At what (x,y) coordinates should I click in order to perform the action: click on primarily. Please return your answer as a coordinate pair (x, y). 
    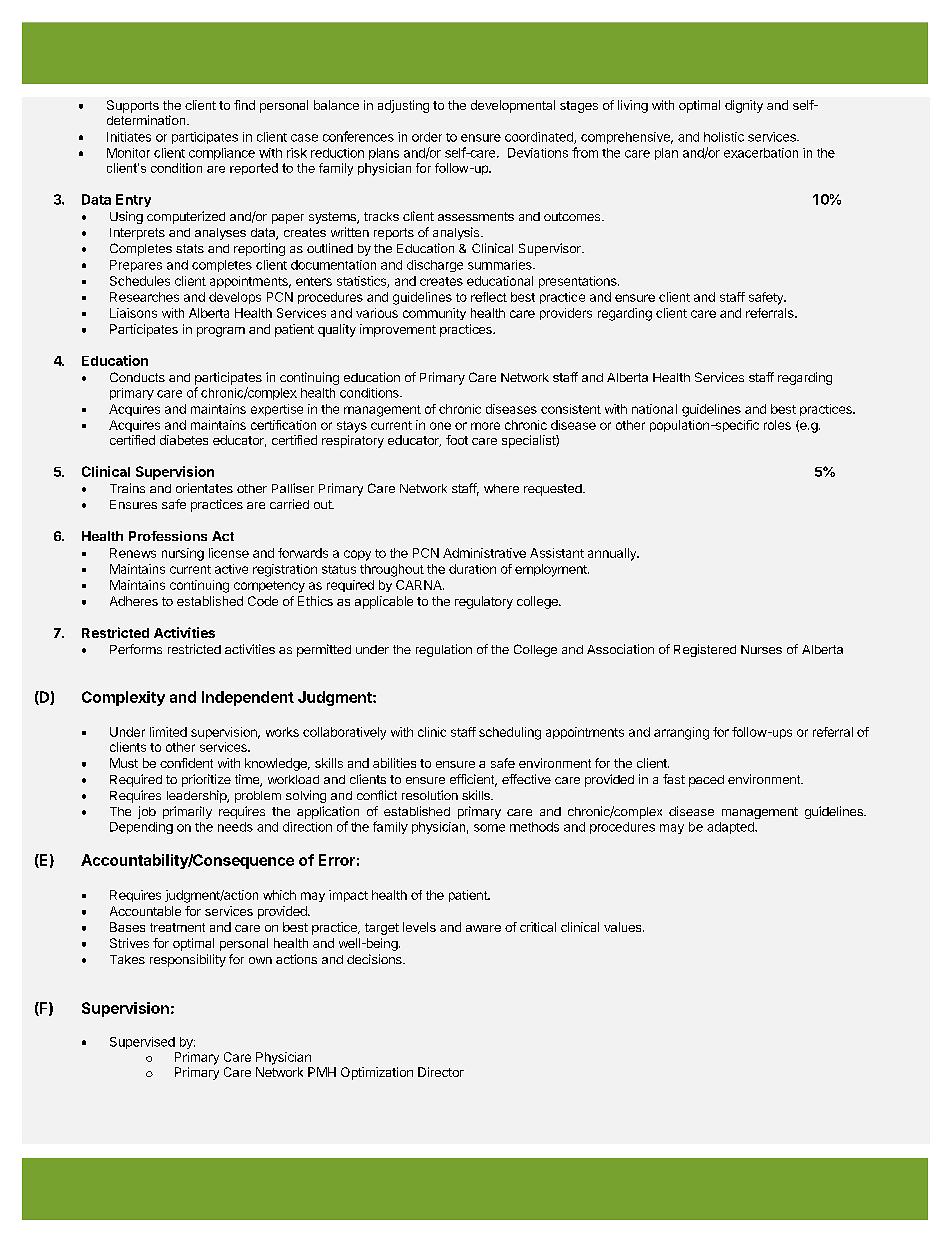
    Looking at the image, I should click on (187, 812).
